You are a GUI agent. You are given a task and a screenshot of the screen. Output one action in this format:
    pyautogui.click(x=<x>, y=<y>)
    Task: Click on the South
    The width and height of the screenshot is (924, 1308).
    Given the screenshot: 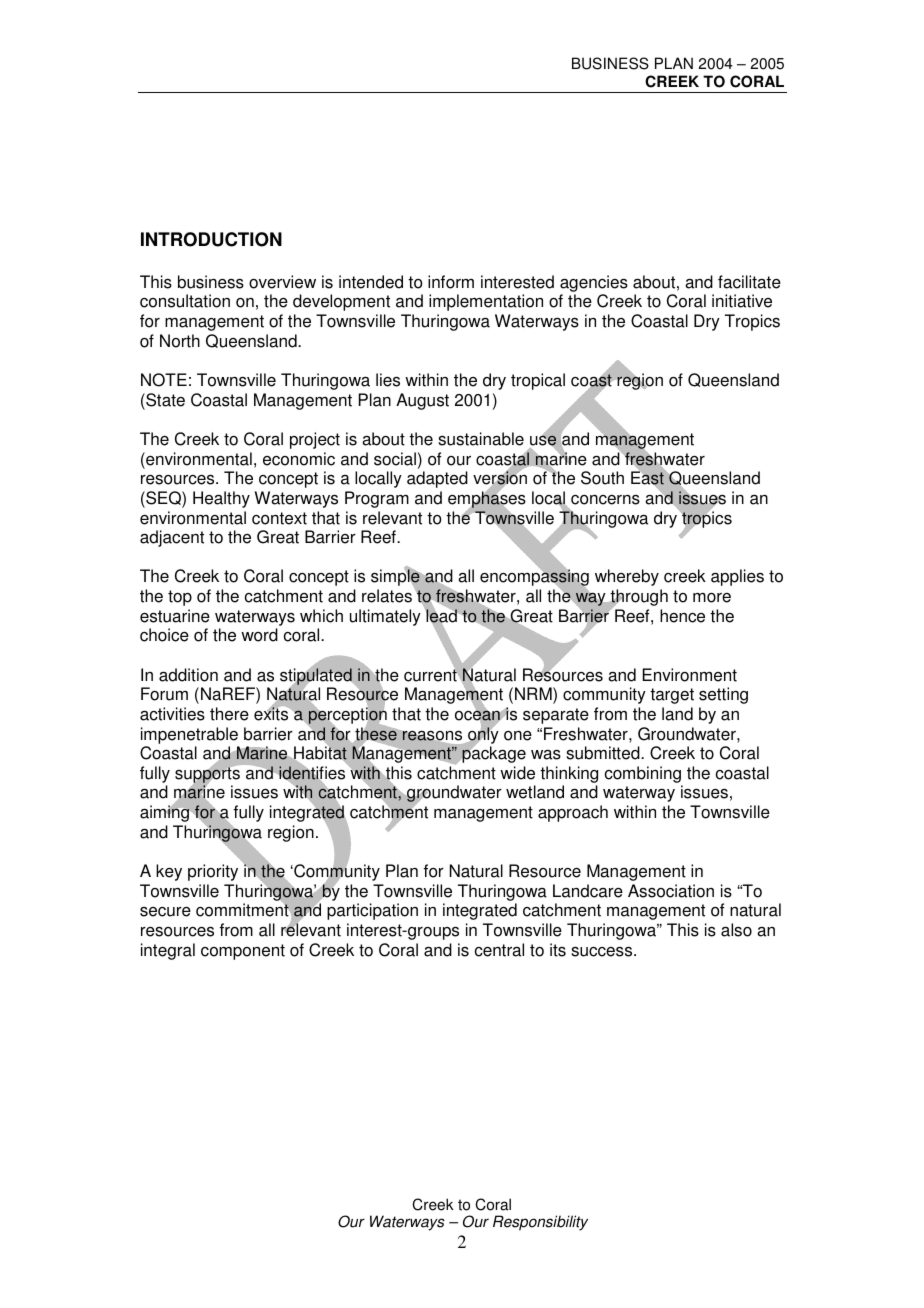 What is the action you would take?
    pyautogui.click(x=602, y=478)
